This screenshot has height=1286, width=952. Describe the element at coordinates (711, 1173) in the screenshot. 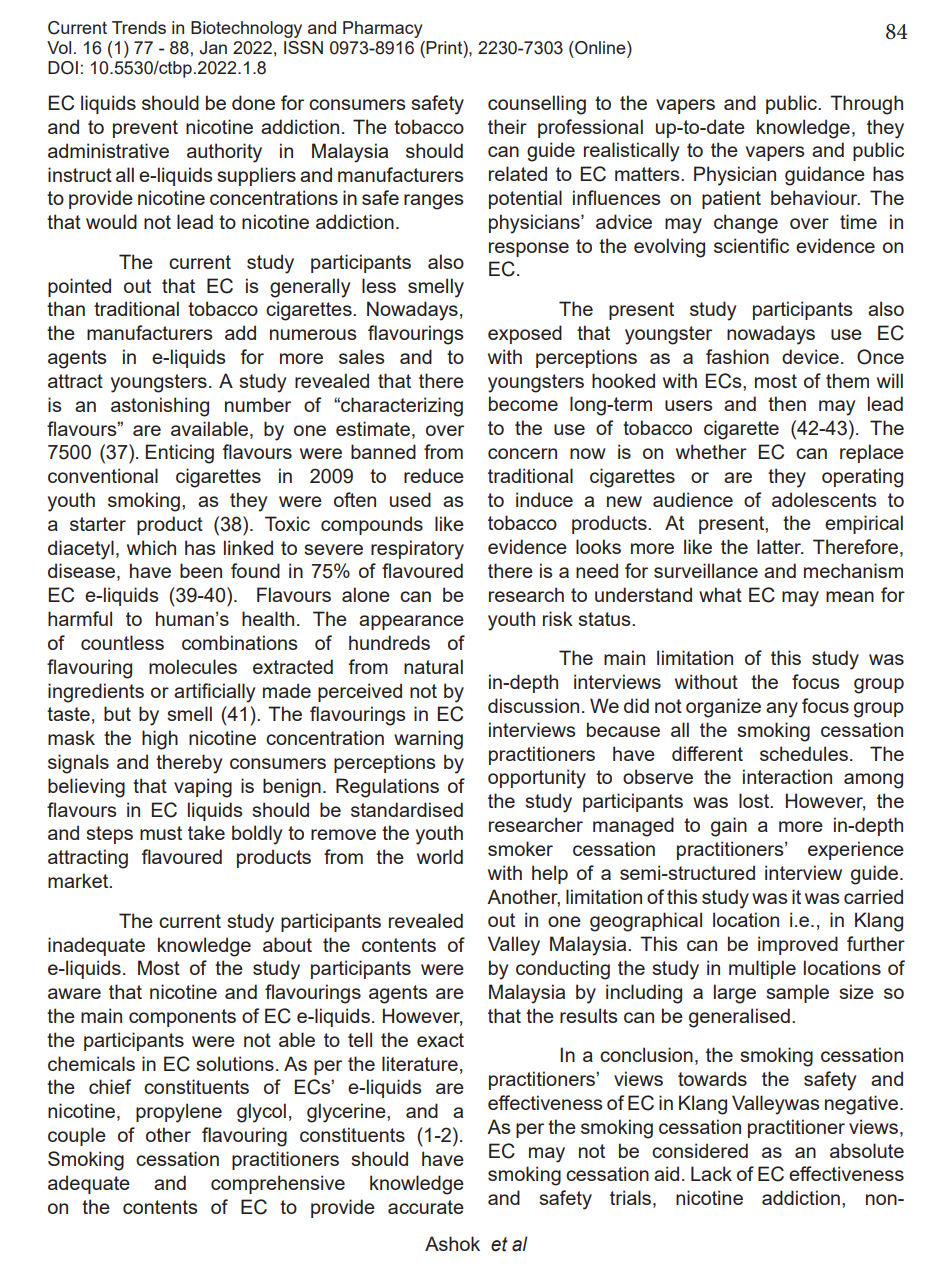

I see `Lack` at that location.
